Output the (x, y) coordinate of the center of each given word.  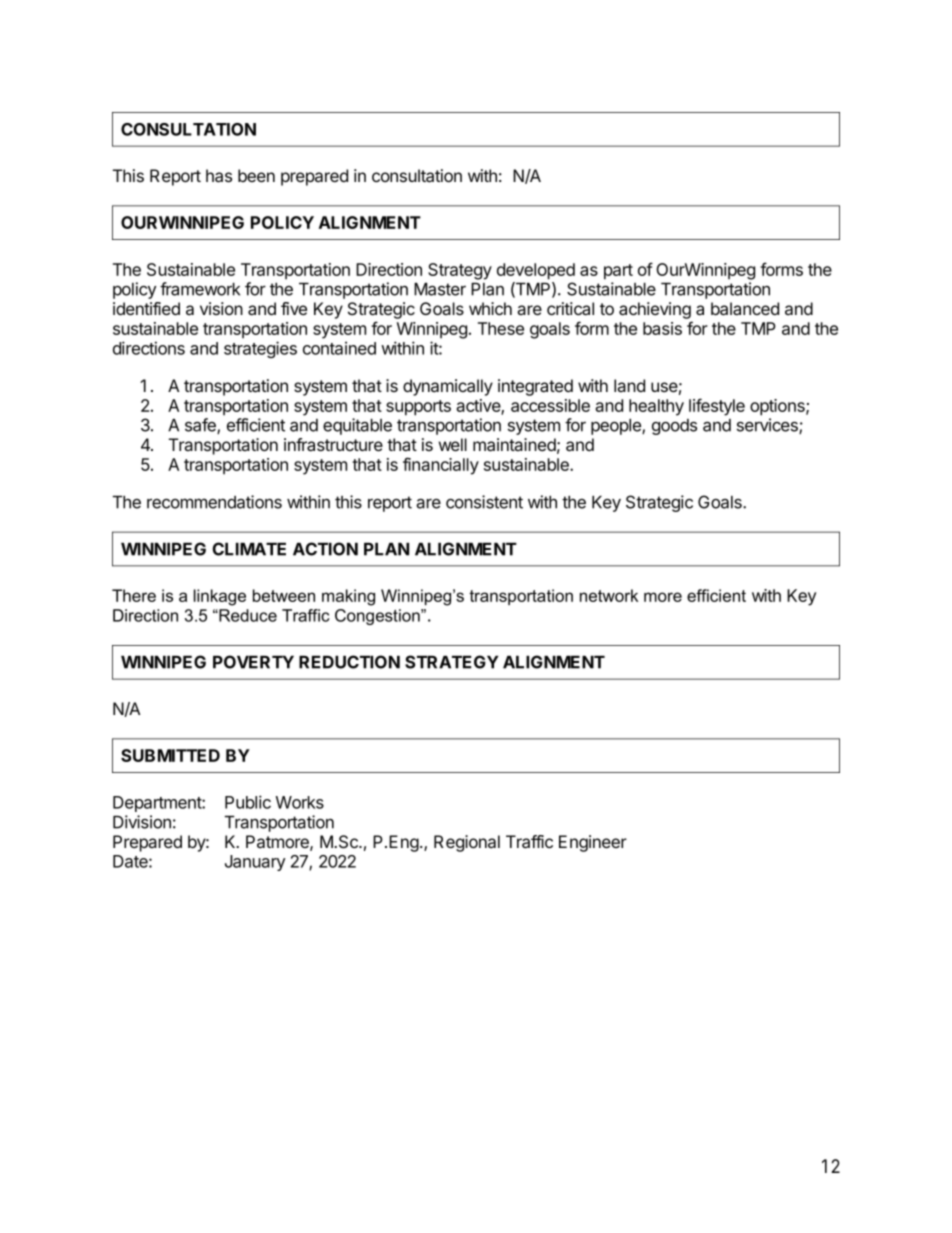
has (219, 176)
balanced (745, 309)
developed (536, 271)
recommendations (214, 502)
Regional (467, 843)
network (609, 595)
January (255, 863)
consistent (484, 502)
